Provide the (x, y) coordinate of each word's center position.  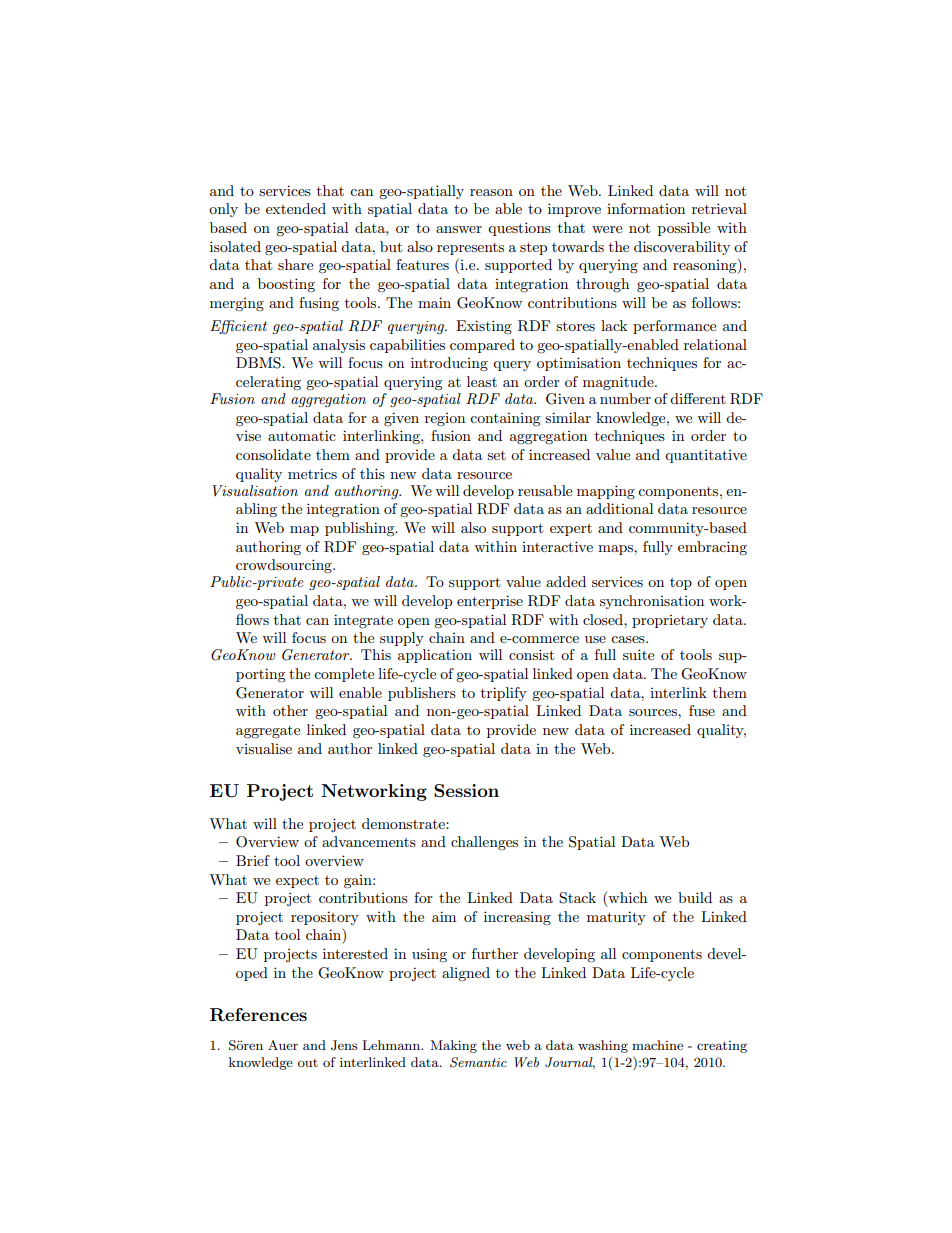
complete (344, 675)
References (258, 1015)
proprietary (670, 621)
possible (684, 229)
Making (453, 1046)
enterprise (490, 602)
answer (459, 229)
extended (296, 208)
